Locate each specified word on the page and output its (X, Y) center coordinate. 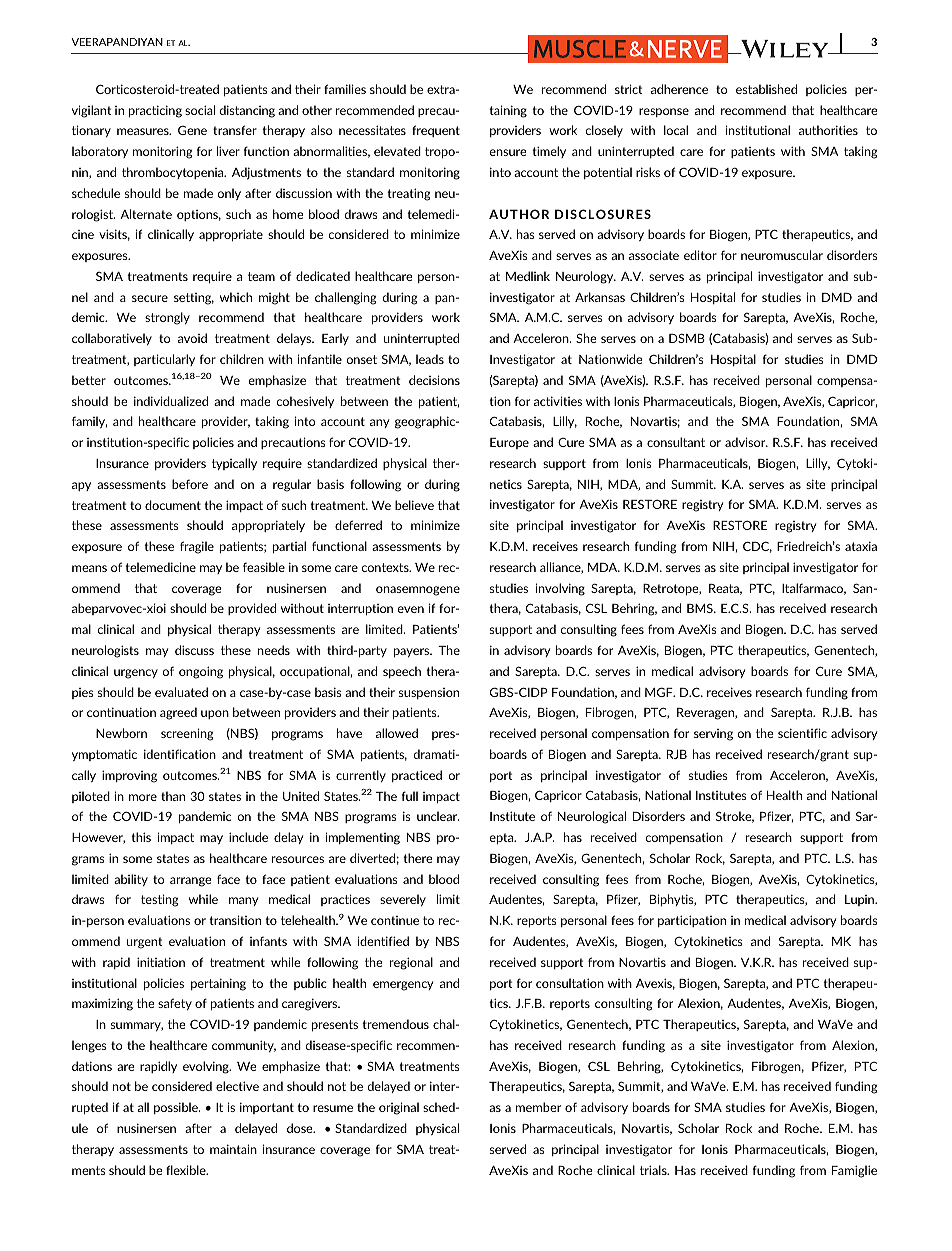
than (173, 796)
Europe (509, 443)
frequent (436, 131)
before (190, 484)
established (766, 89)
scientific (802, 733)
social (200, 110)
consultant (676, 442)
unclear (438, 816)
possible (177, 1108)
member (538, 1107)
